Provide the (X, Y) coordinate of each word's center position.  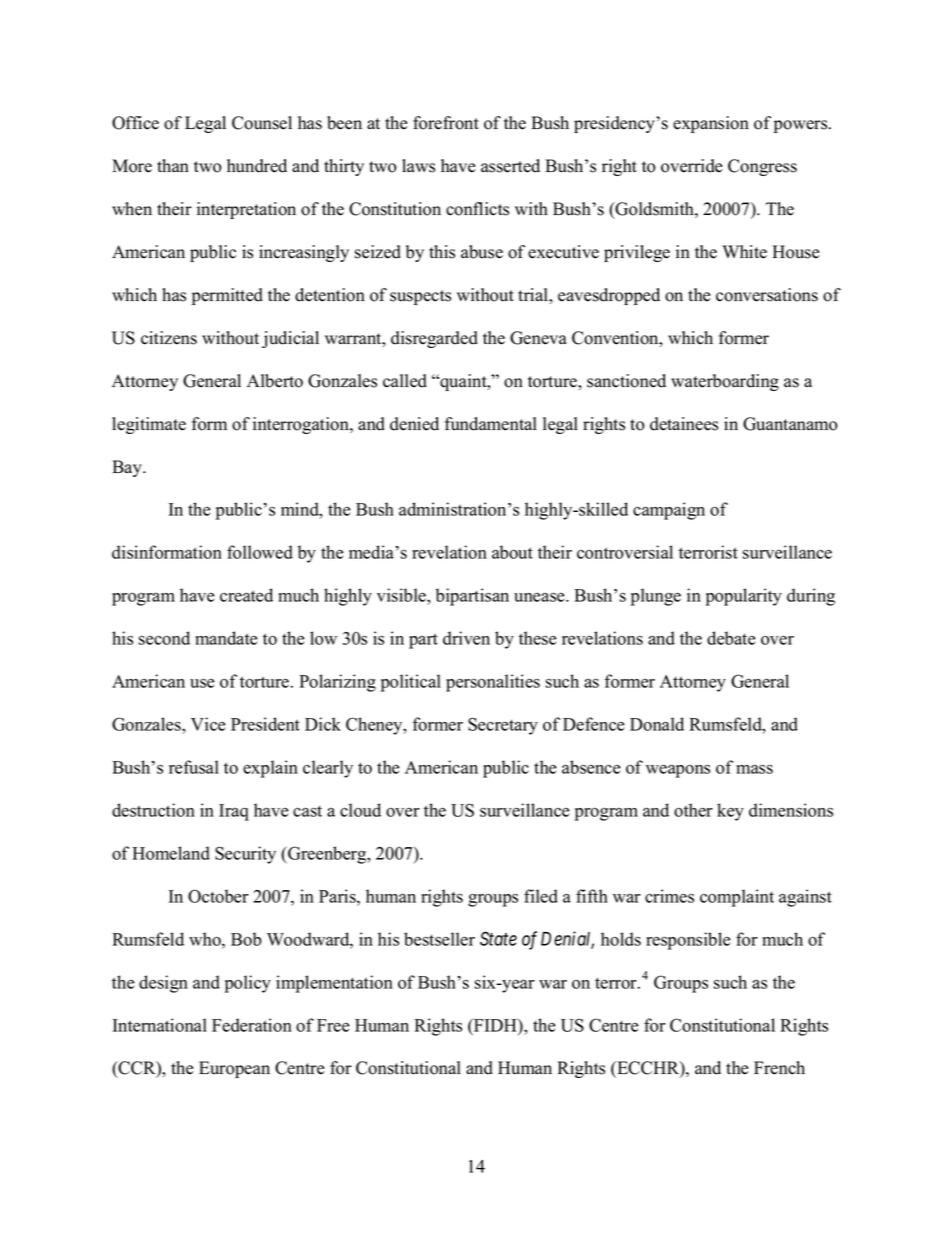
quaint (463, 382)
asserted (510, 166)
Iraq (234, 812)
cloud (360, 810)
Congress (762, 167)
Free (333, 1025)
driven (466, 638)
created (246, 595)
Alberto (275, 381)
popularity (744, 597)
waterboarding (725, 382)
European (234, 1069)
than (173, 165)
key (730, 812)
